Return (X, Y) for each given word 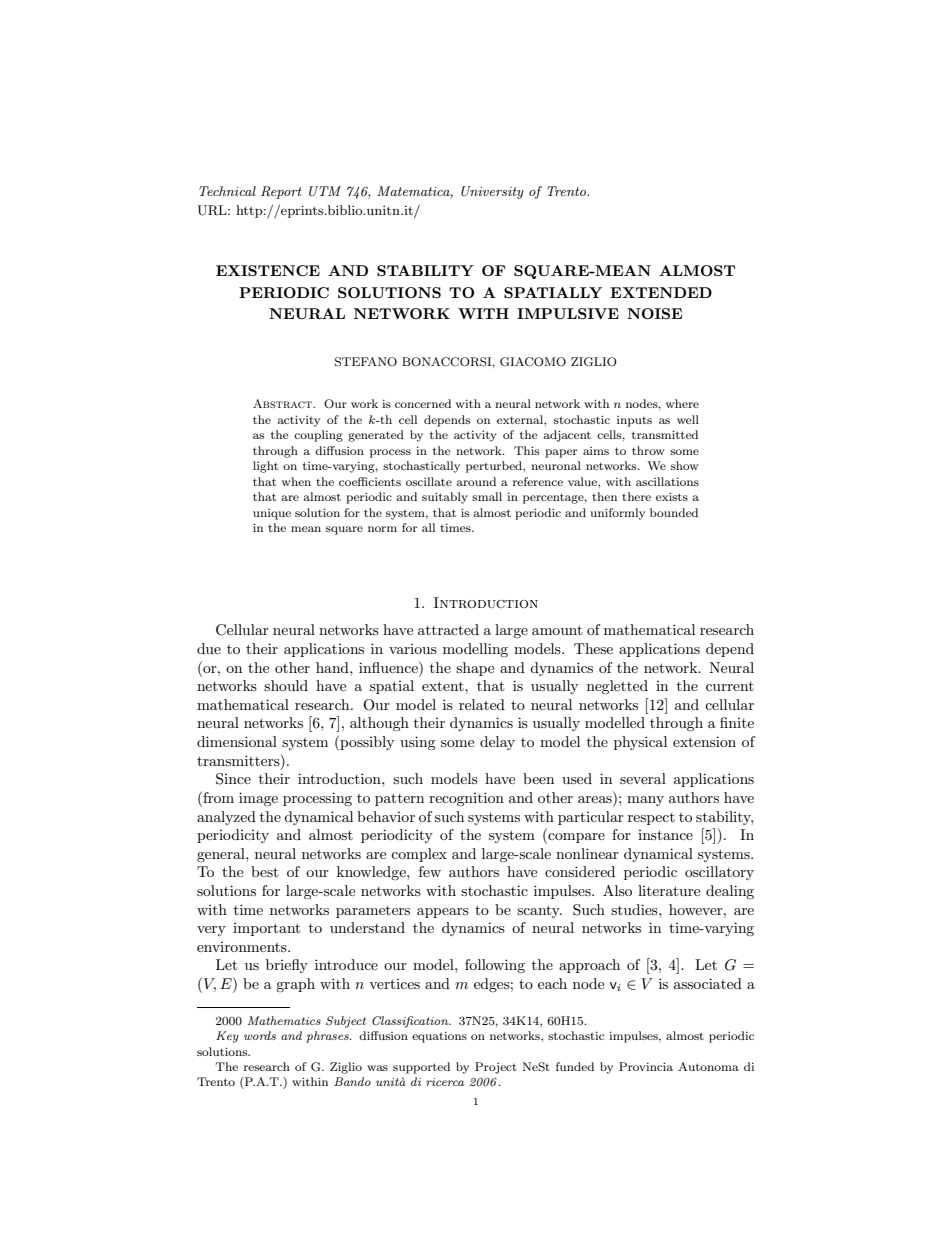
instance (665, 835)
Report (281, 192)
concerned (423, 403)
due (209, 648)
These (593, 648)
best (264, 871)
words (260, 1035)
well (688, 419)
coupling (318, 436)
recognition (466, 799)
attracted (448, 629)
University (492, 192)
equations (439, 1037)
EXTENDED (661, 292)
